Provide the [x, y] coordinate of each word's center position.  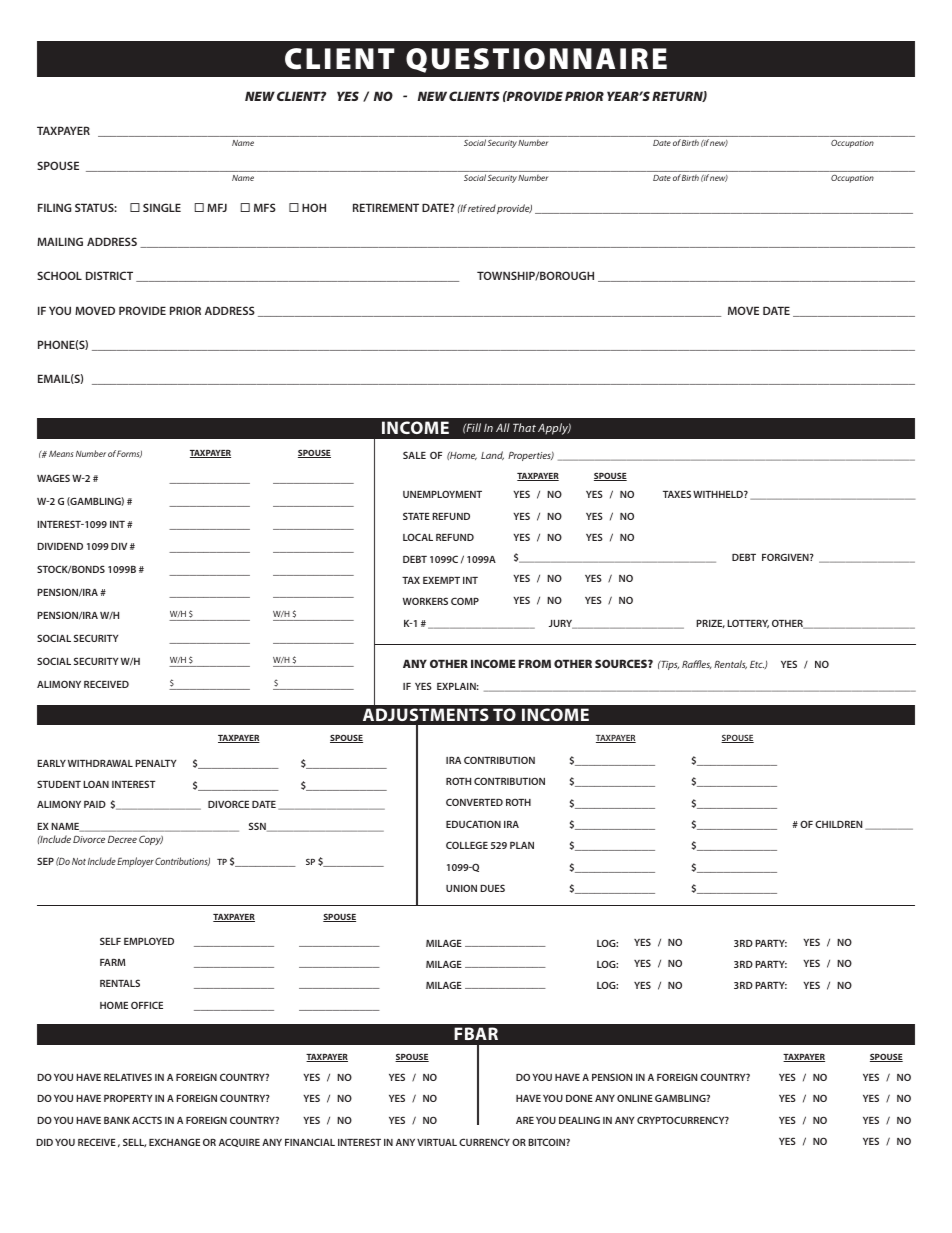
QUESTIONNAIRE [536, 60]
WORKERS [425, 601]
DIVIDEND [60, 546]
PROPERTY [128, 1098]
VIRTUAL [437, 1142]
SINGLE [162, 207]
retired [482, 208]
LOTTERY [748, 624]
